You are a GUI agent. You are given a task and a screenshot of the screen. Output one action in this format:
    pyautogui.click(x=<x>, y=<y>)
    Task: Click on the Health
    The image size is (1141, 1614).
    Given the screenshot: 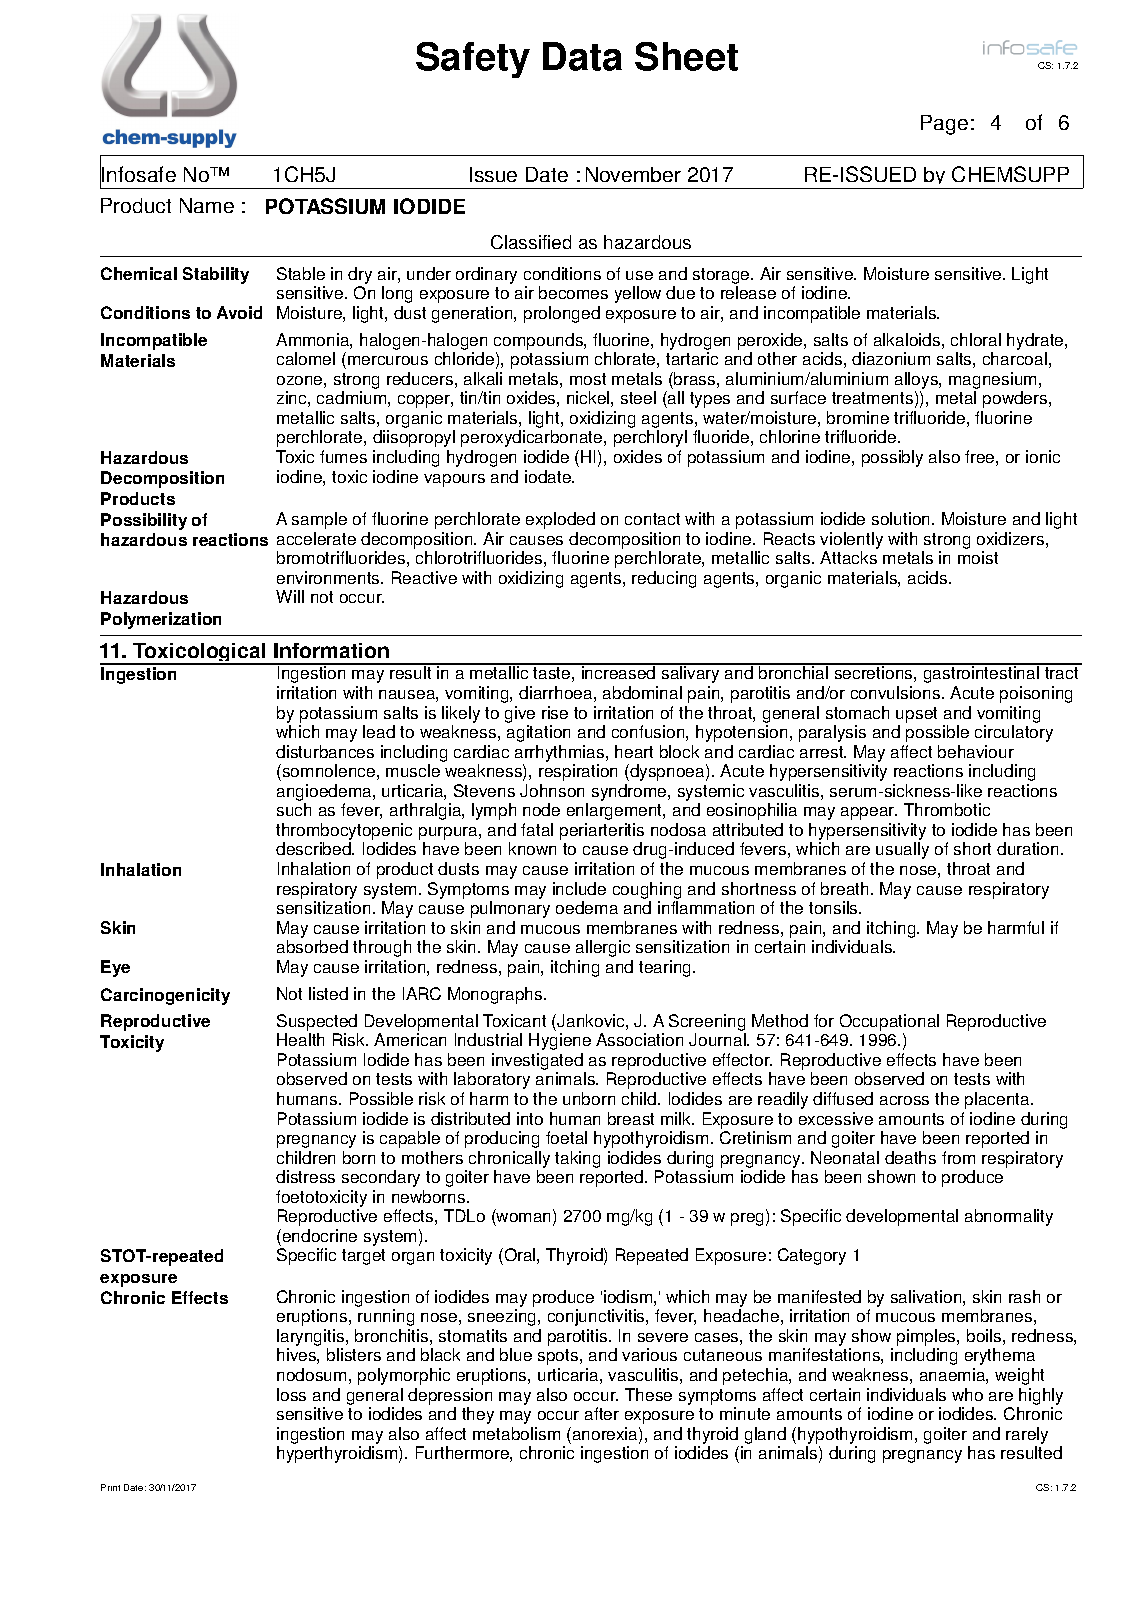 What is the action you would take?
    pyautogui.click(x=300, y=1039)
